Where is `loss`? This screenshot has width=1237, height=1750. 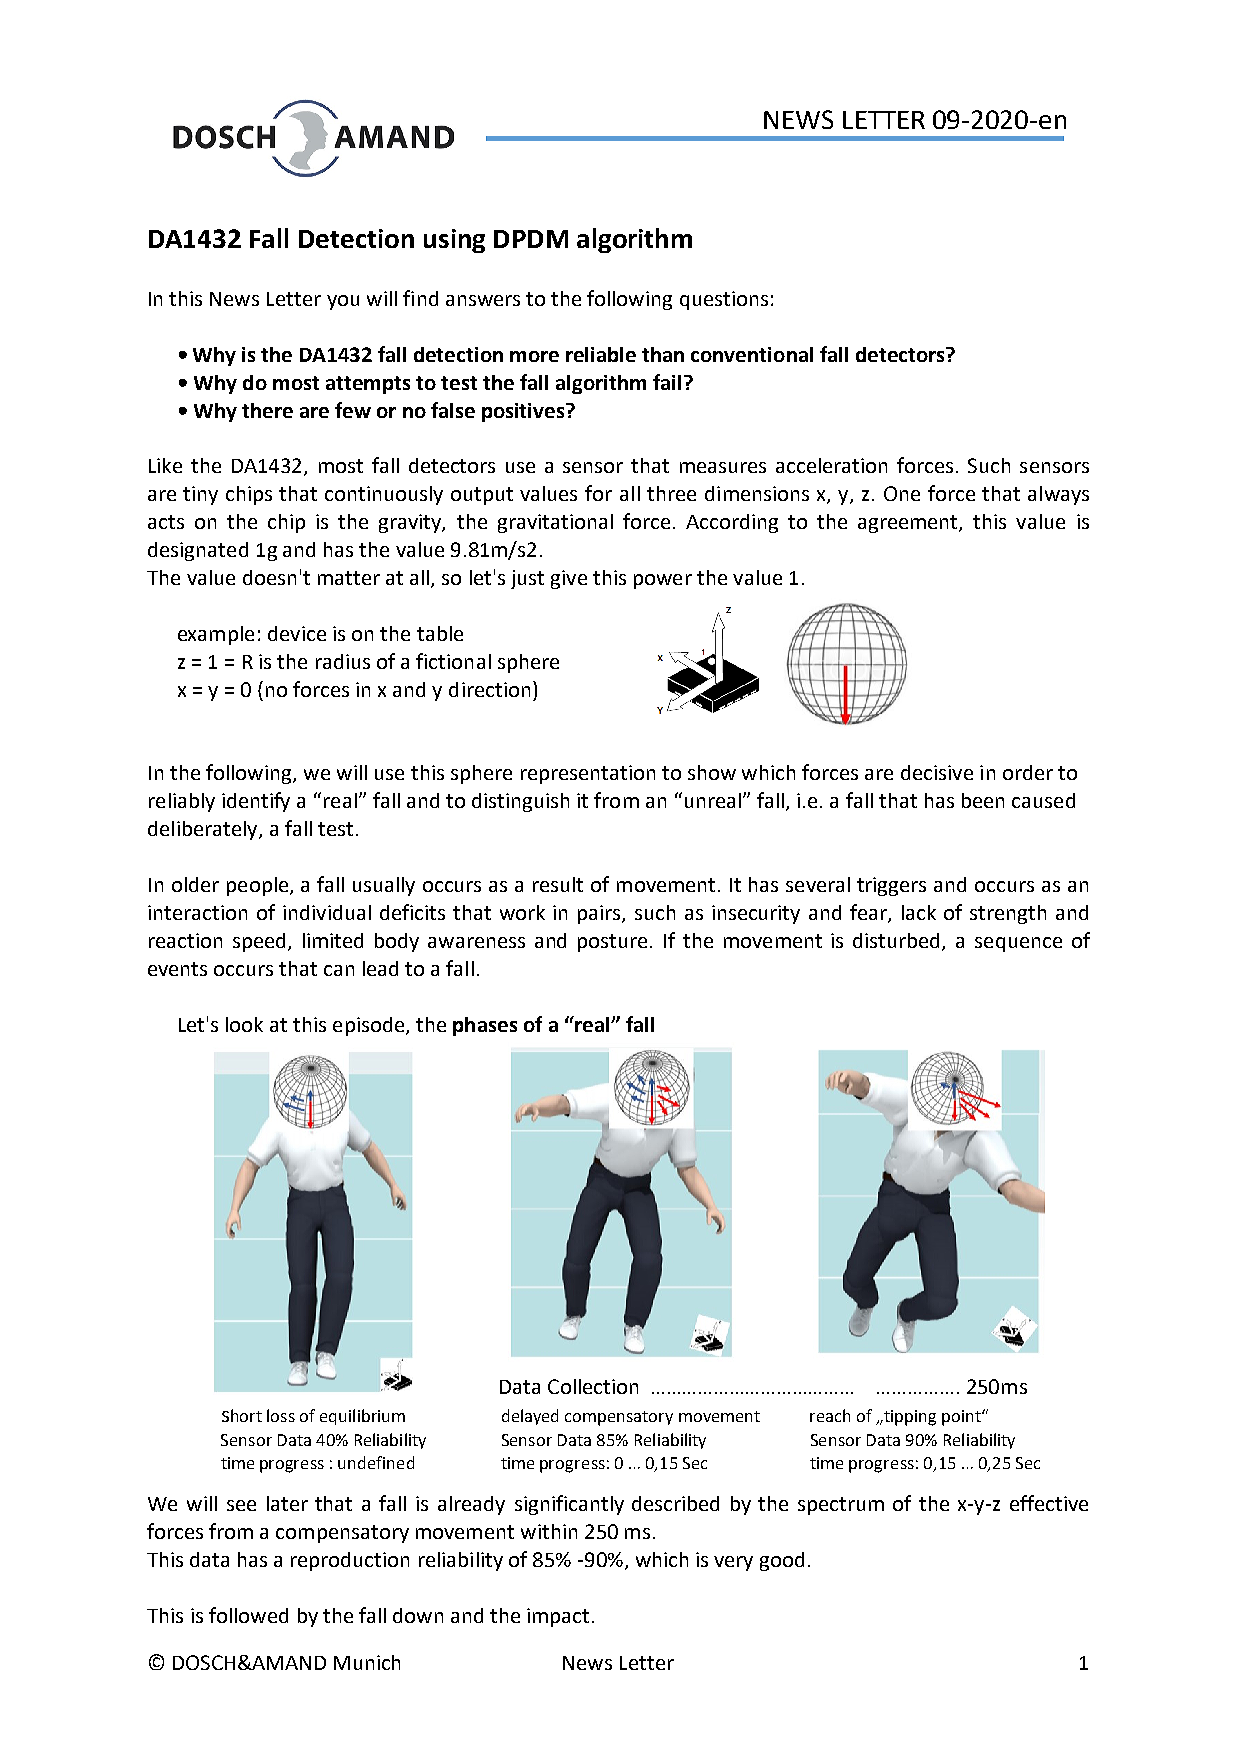
loss is located at coordinates (281, 1415).
